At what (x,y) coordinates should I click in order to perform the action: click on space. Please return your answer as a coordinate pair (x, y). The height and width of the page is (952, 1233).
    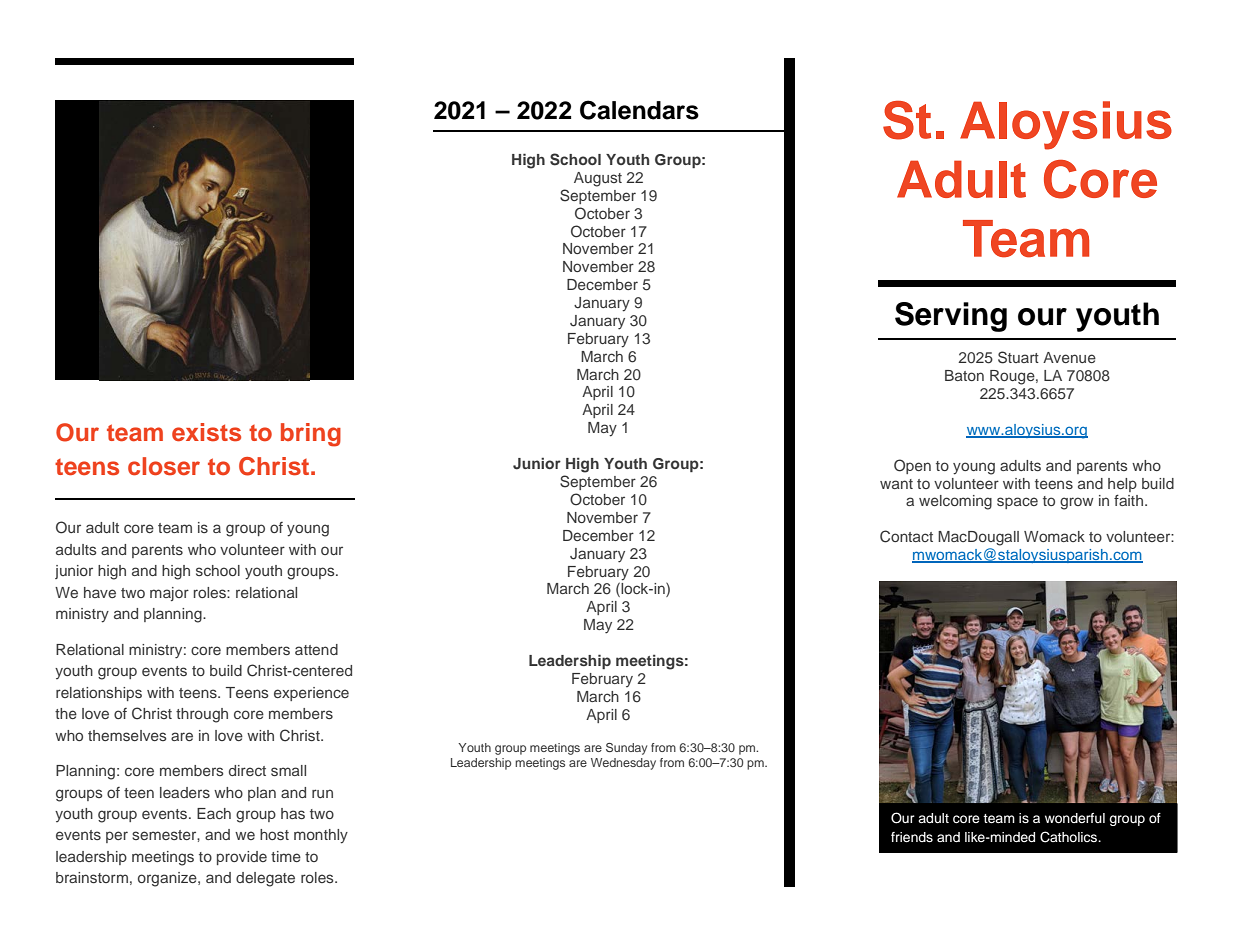
    Looking at the image, I should click on (1017, 503).
